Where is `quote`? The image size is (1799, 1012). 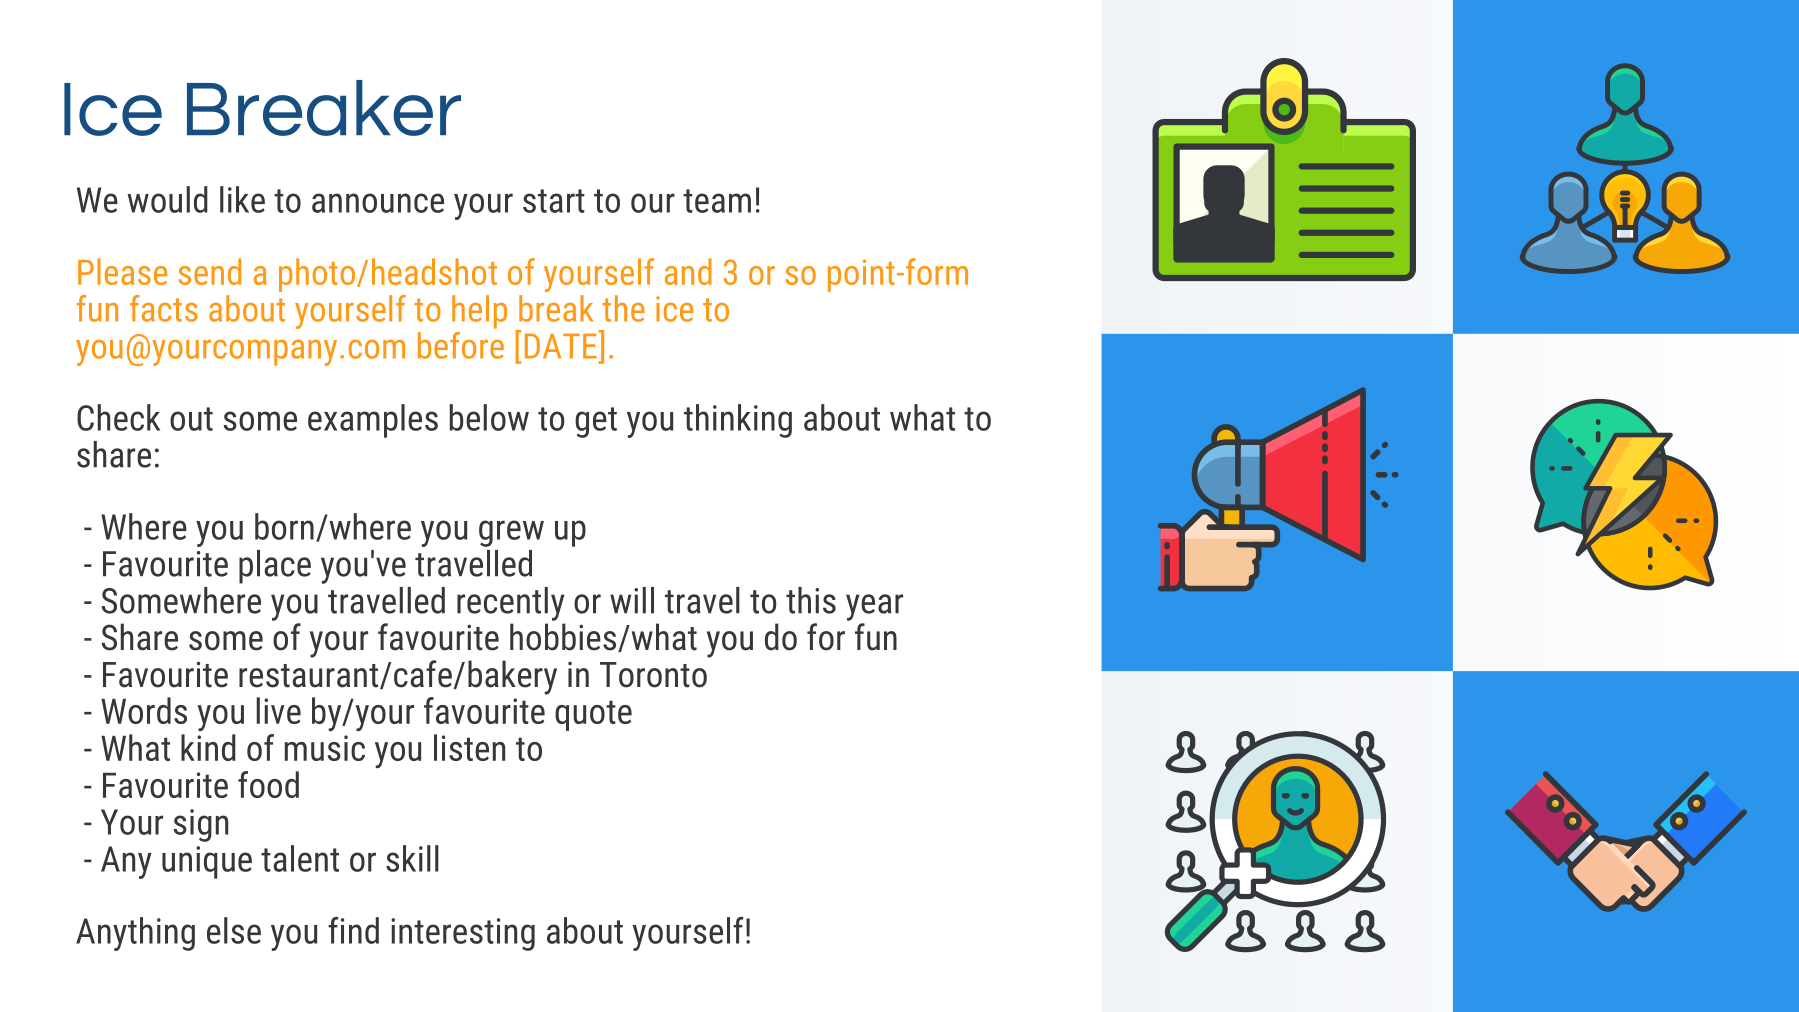 quote is located at coordinates (593, 715).
